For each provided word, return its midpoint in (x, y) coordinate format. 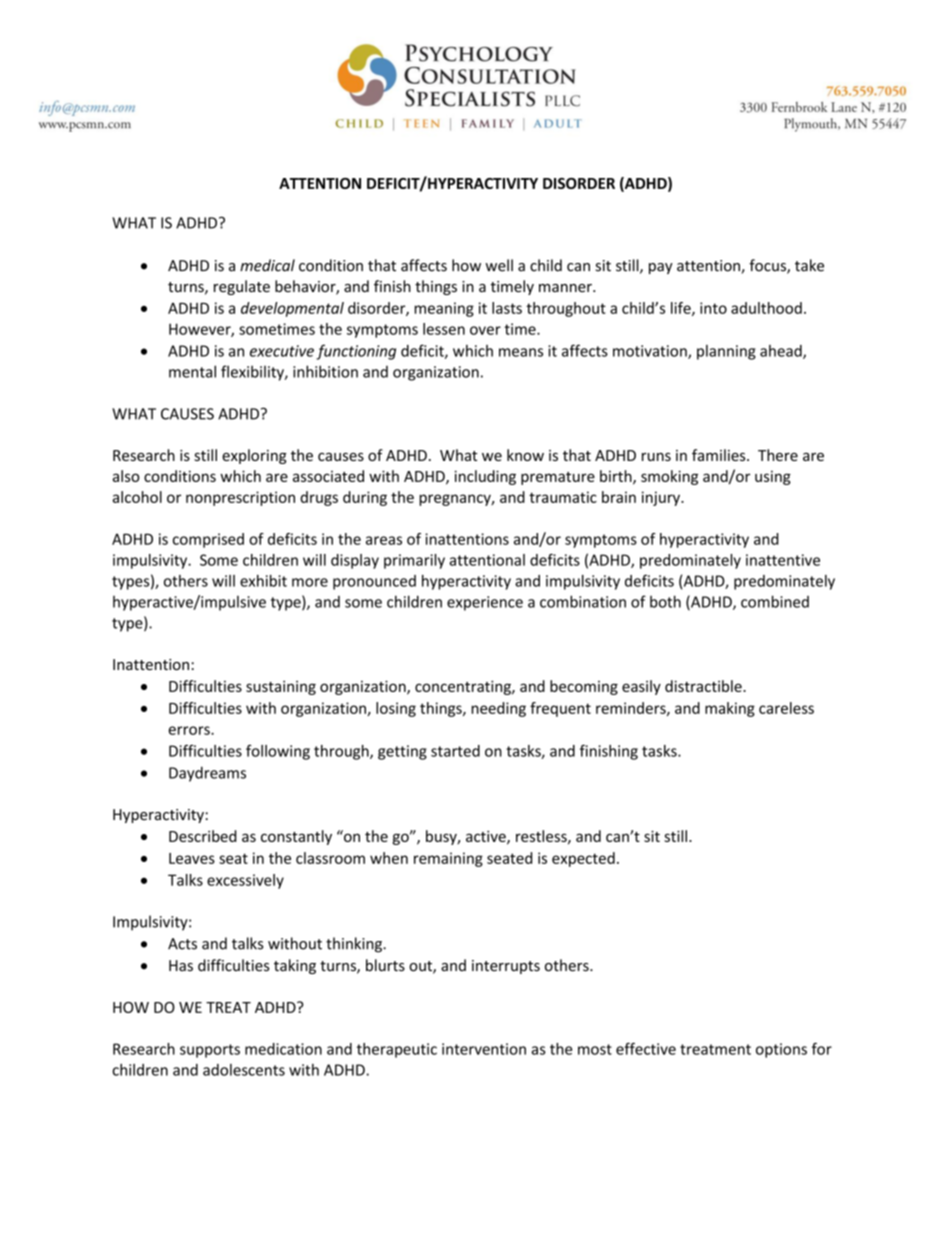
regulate (242, 287)
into (713, 308)
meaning (444, 309)
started (455, 751)
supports (210, 1051)
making (730, 709)
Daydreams (207, 774)
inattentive (783, 560)
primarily (414, 561)
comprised (208, 540)
